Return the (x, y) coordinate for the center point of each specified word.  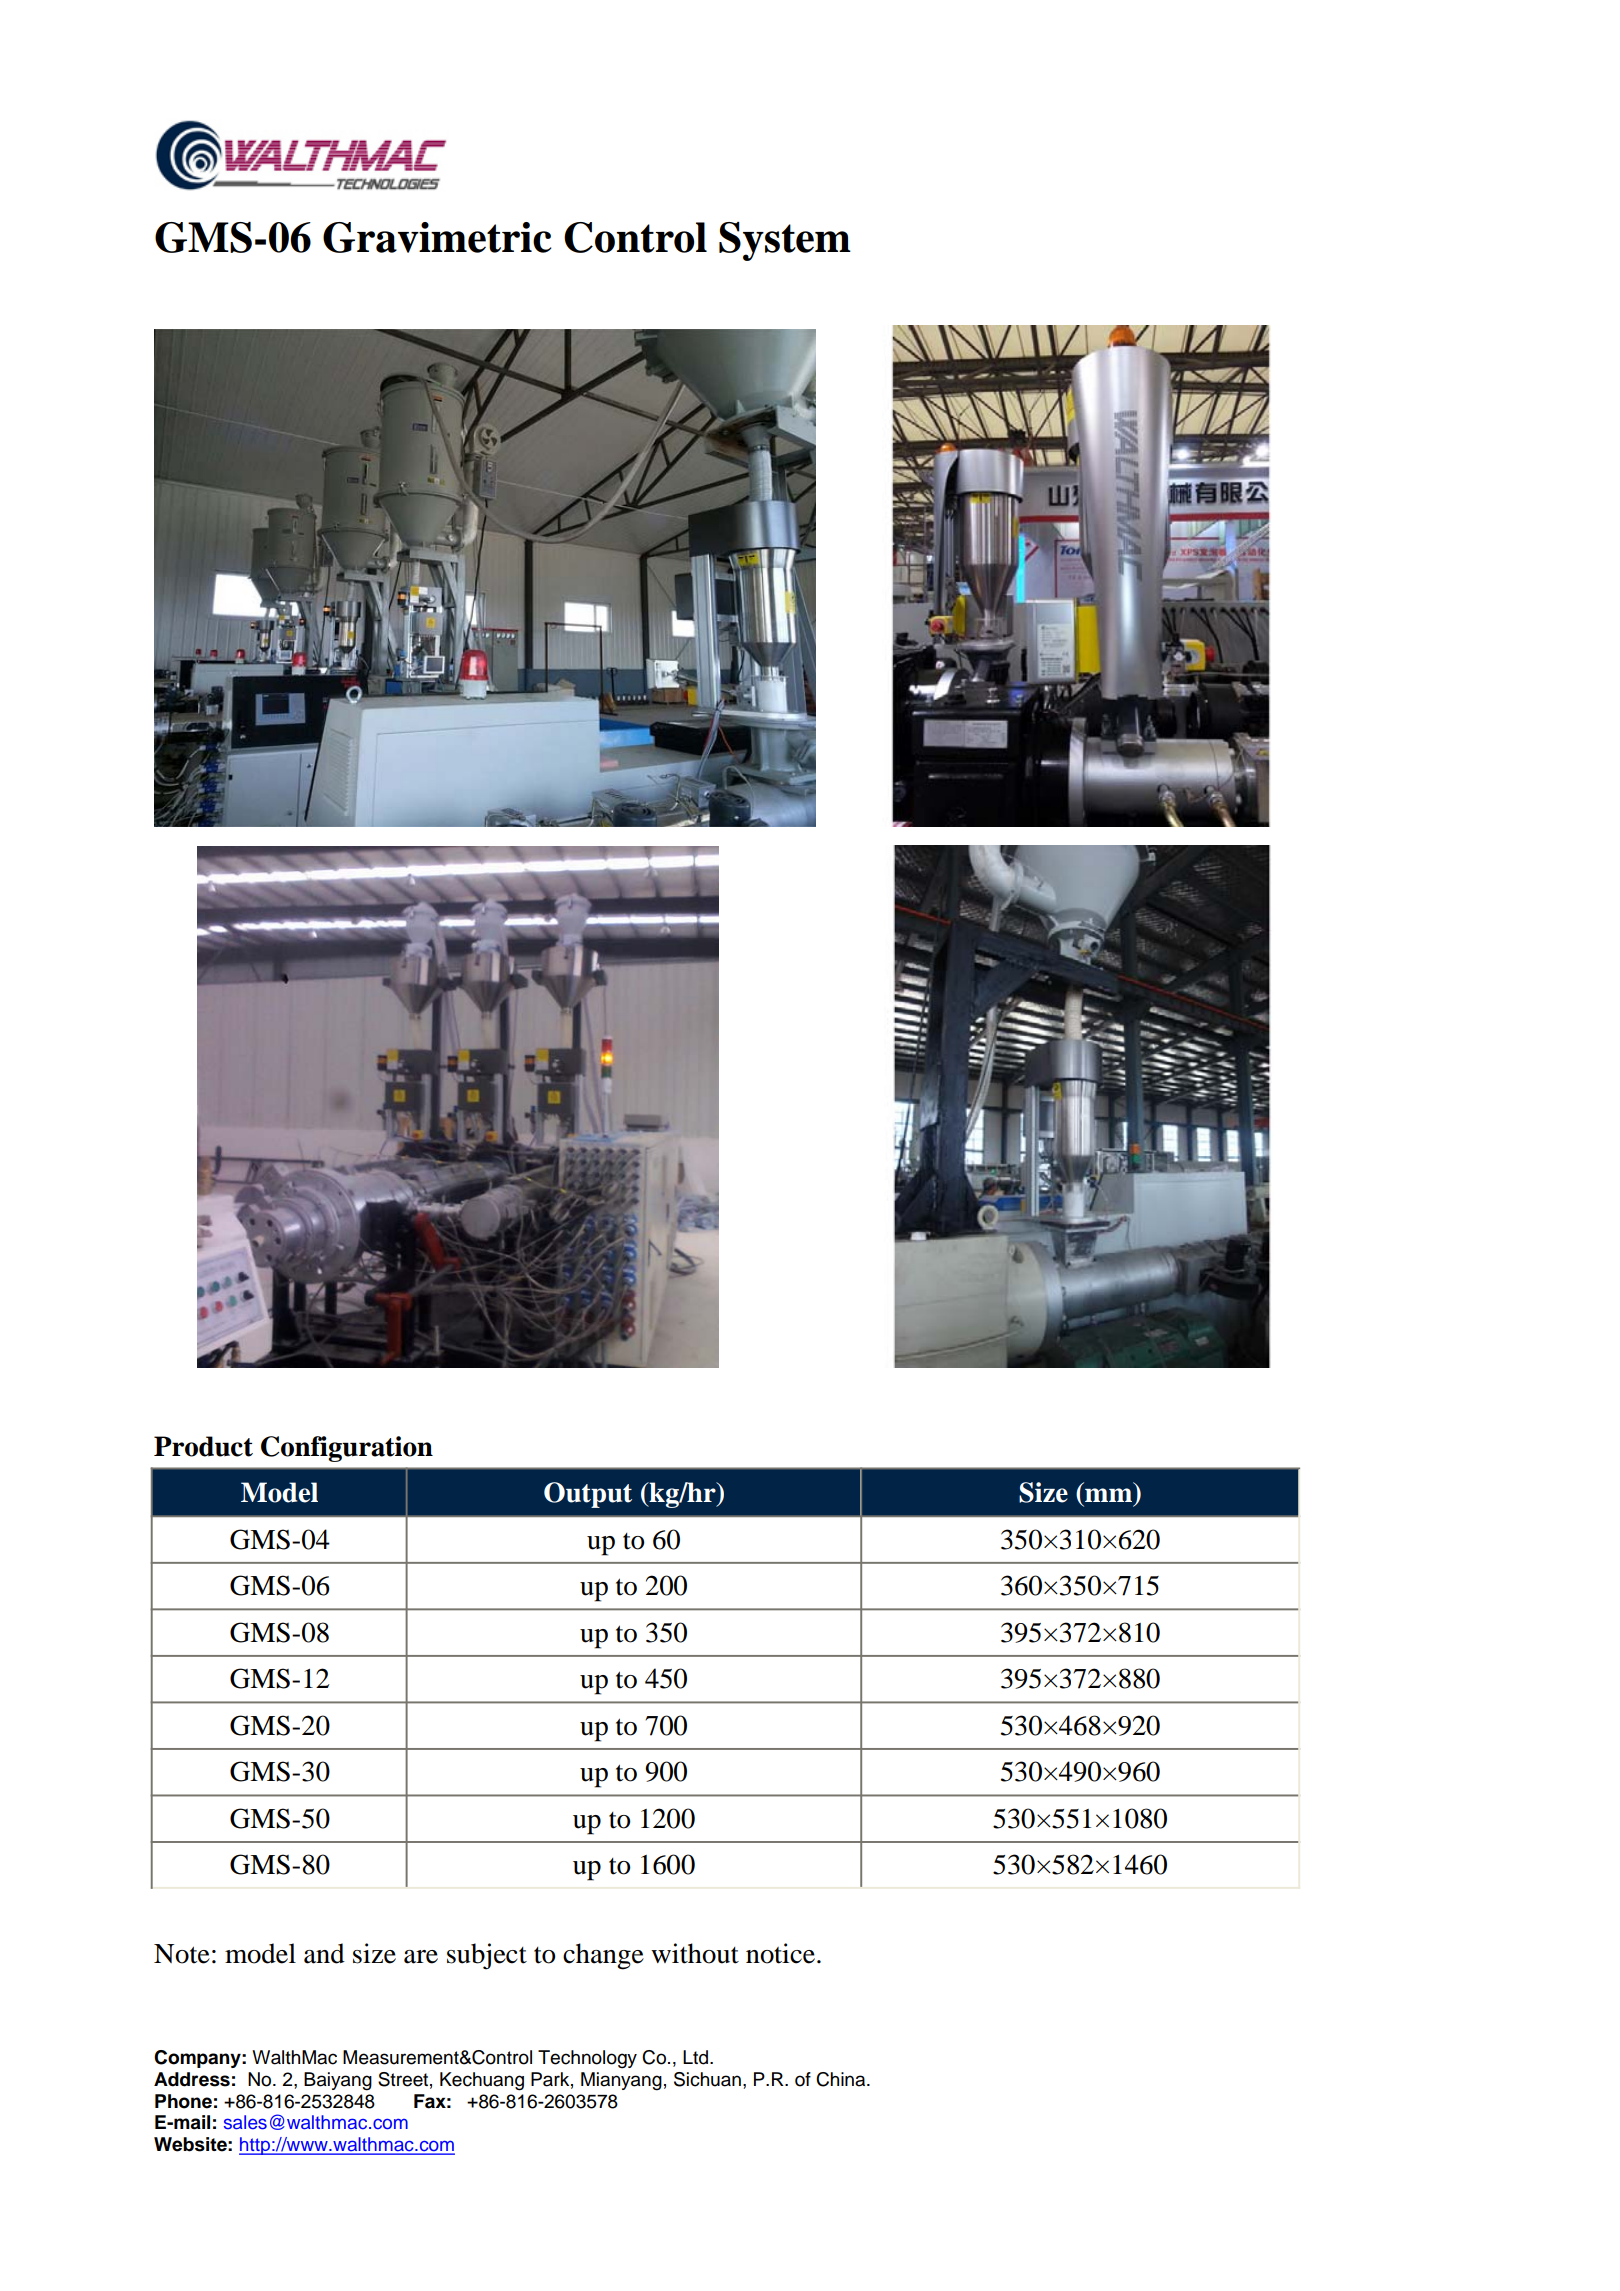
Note (182, 1954)
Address (192, 2079)
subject (487, 1956)
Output (588, 1495)
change (603, 1956)
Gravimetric (437, 237)
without (695, 1953)
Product (203, 1446)
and (324, 1953)
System (785, 241)
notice (780, 1953)
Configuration (347, 1449)
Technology (587, 2059)
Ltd (697, 2057)
